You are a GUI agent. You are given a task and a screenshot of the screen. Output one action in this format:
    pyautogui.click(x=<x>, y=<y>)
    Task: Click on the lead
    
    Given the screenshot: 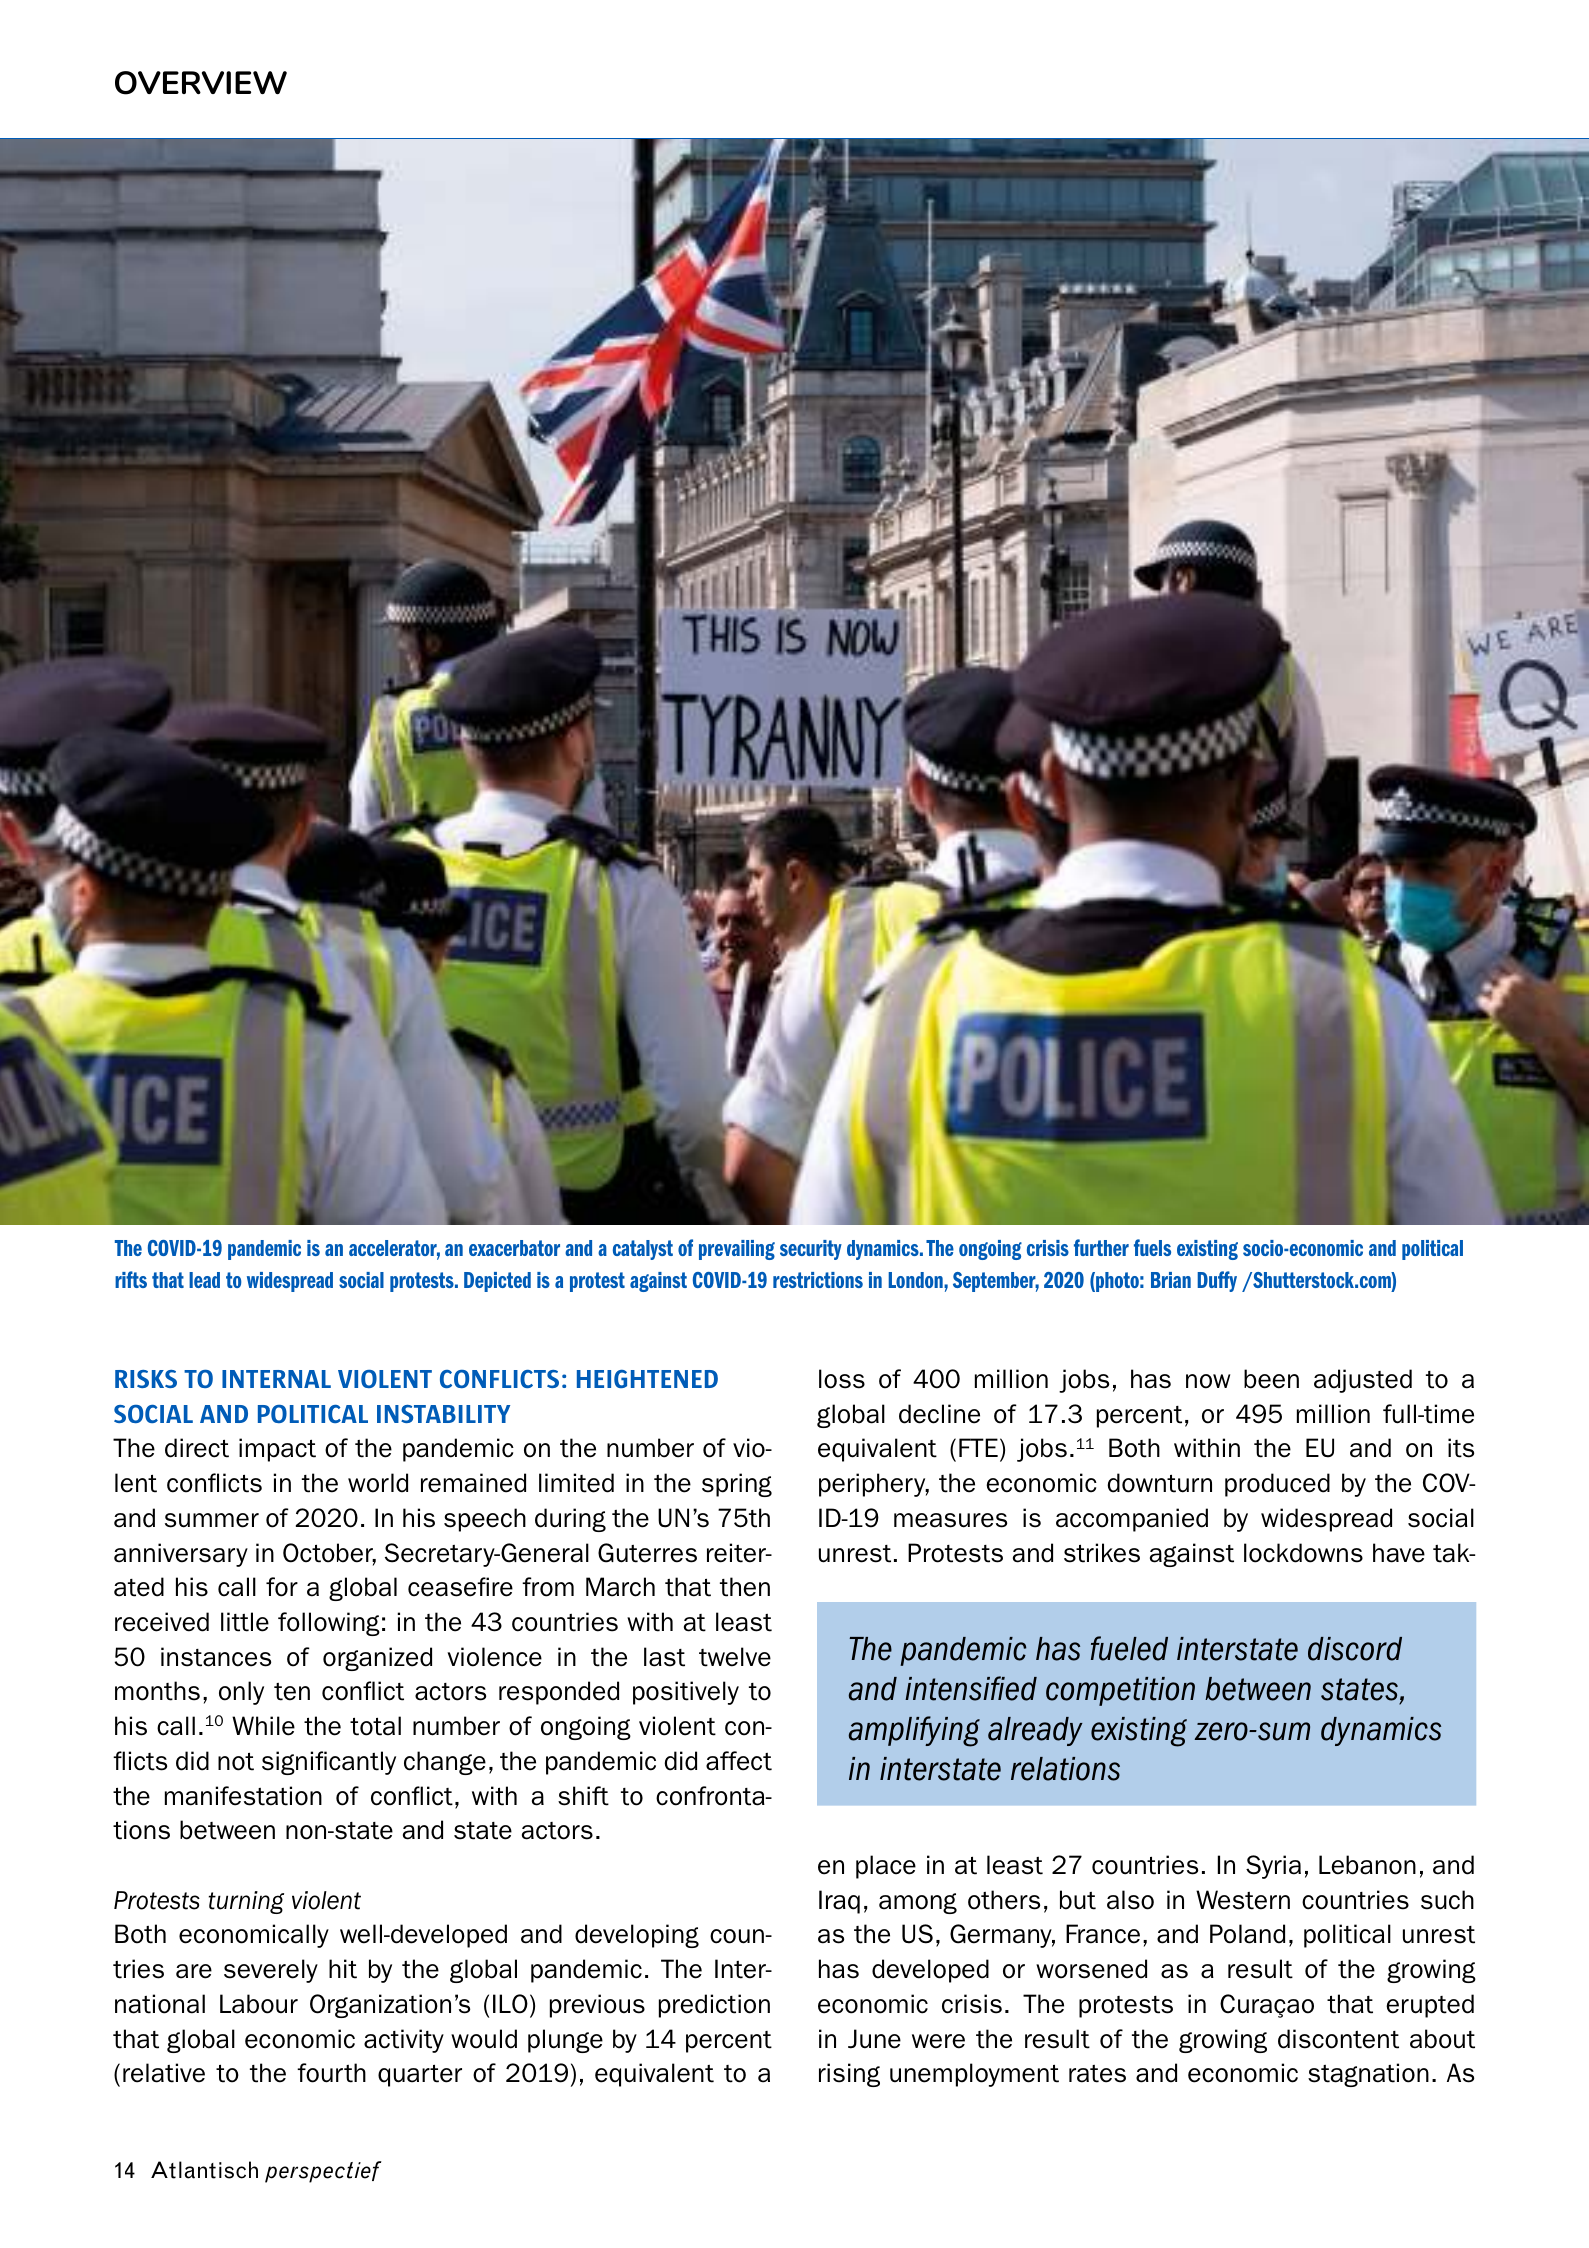 What is the action you would take?
    pyautogui.click(x=204, y=1280)
